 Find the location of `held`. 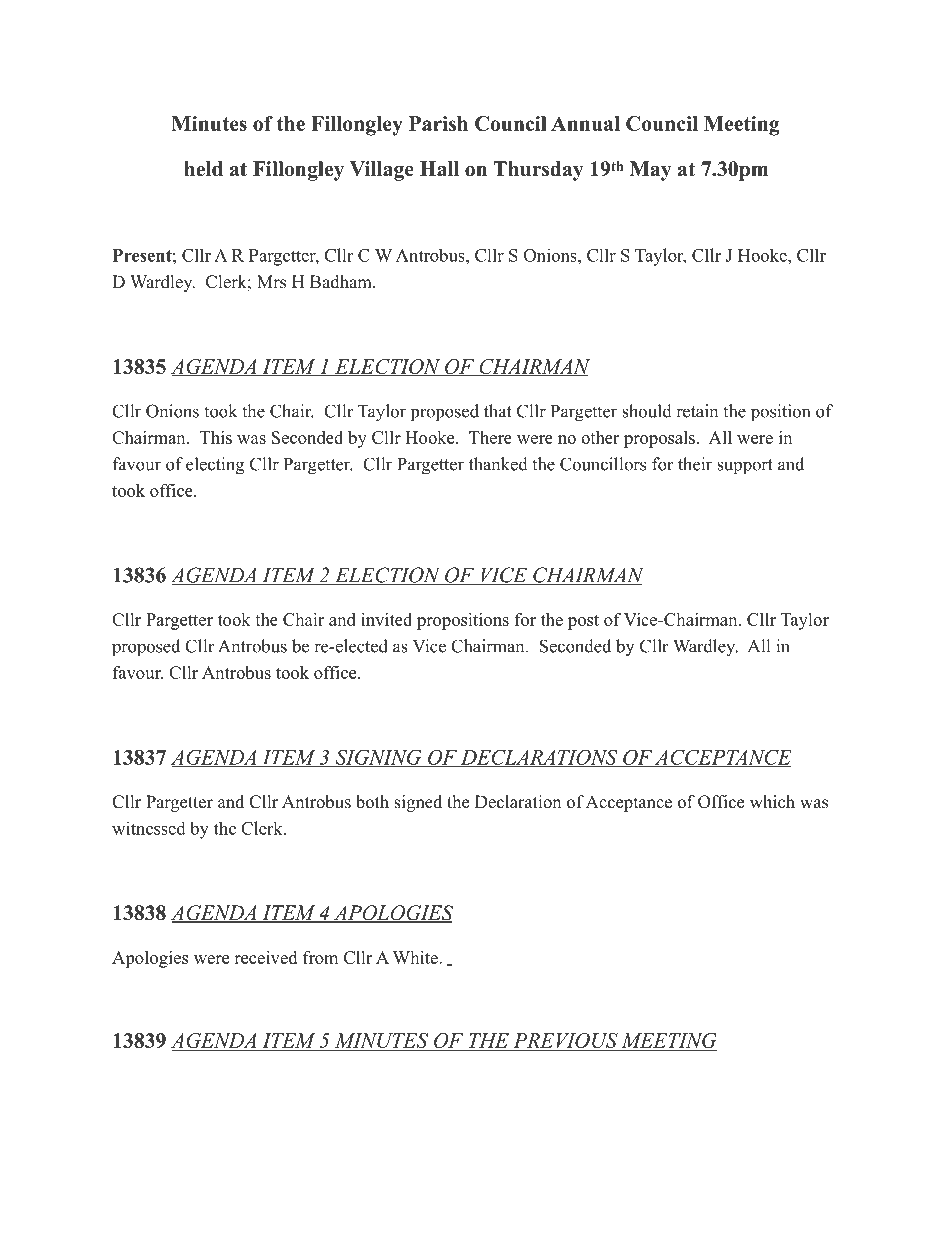

held is located at coordinates (203, 169).
